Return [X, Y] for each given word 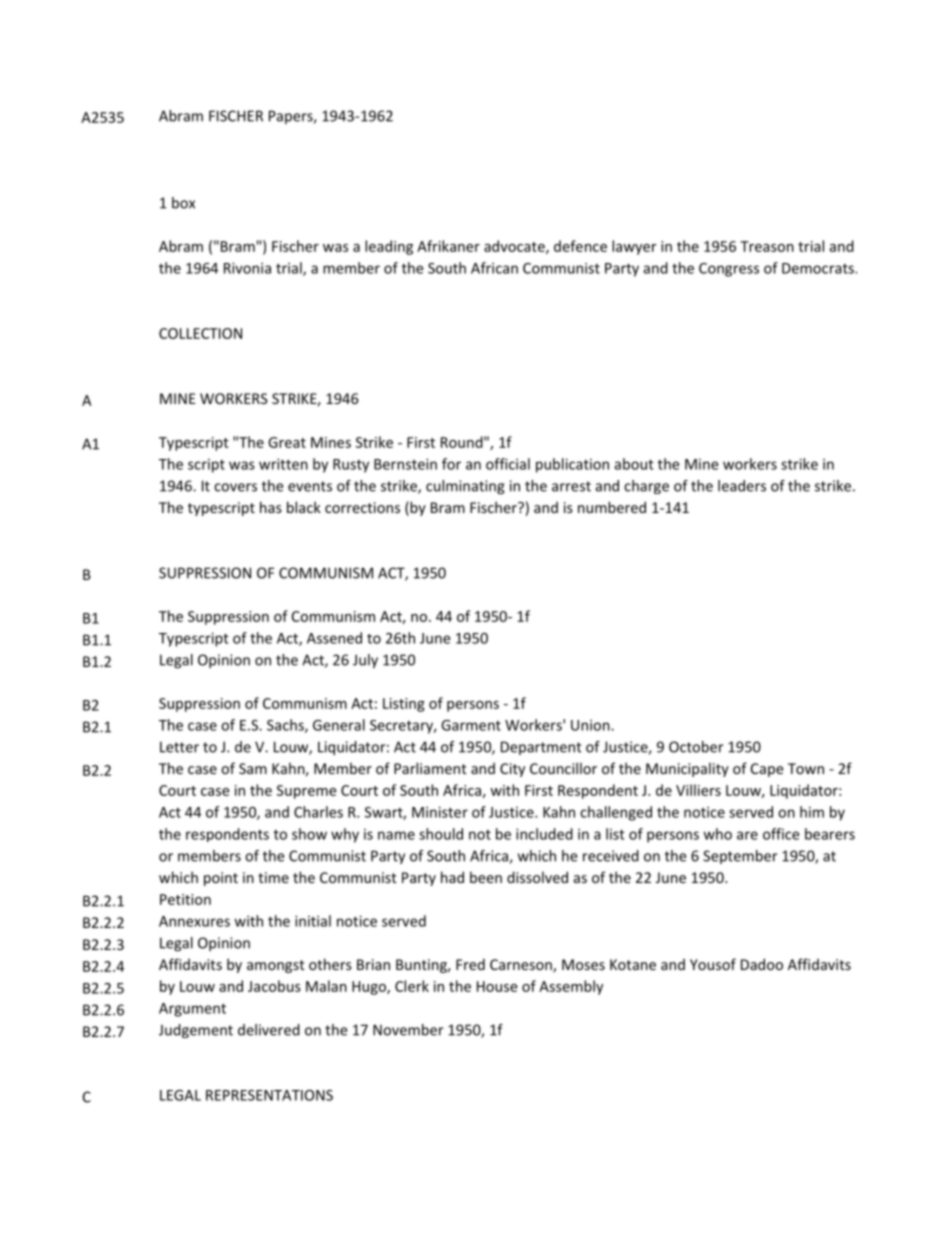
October [696, 747]
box [183, 203]
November [408, 1030]
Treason [767, 246]
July [365, 661]
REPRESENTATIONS [269, 1095]
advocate [515, 247]
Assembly [571, 987]
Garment [471, 725]
